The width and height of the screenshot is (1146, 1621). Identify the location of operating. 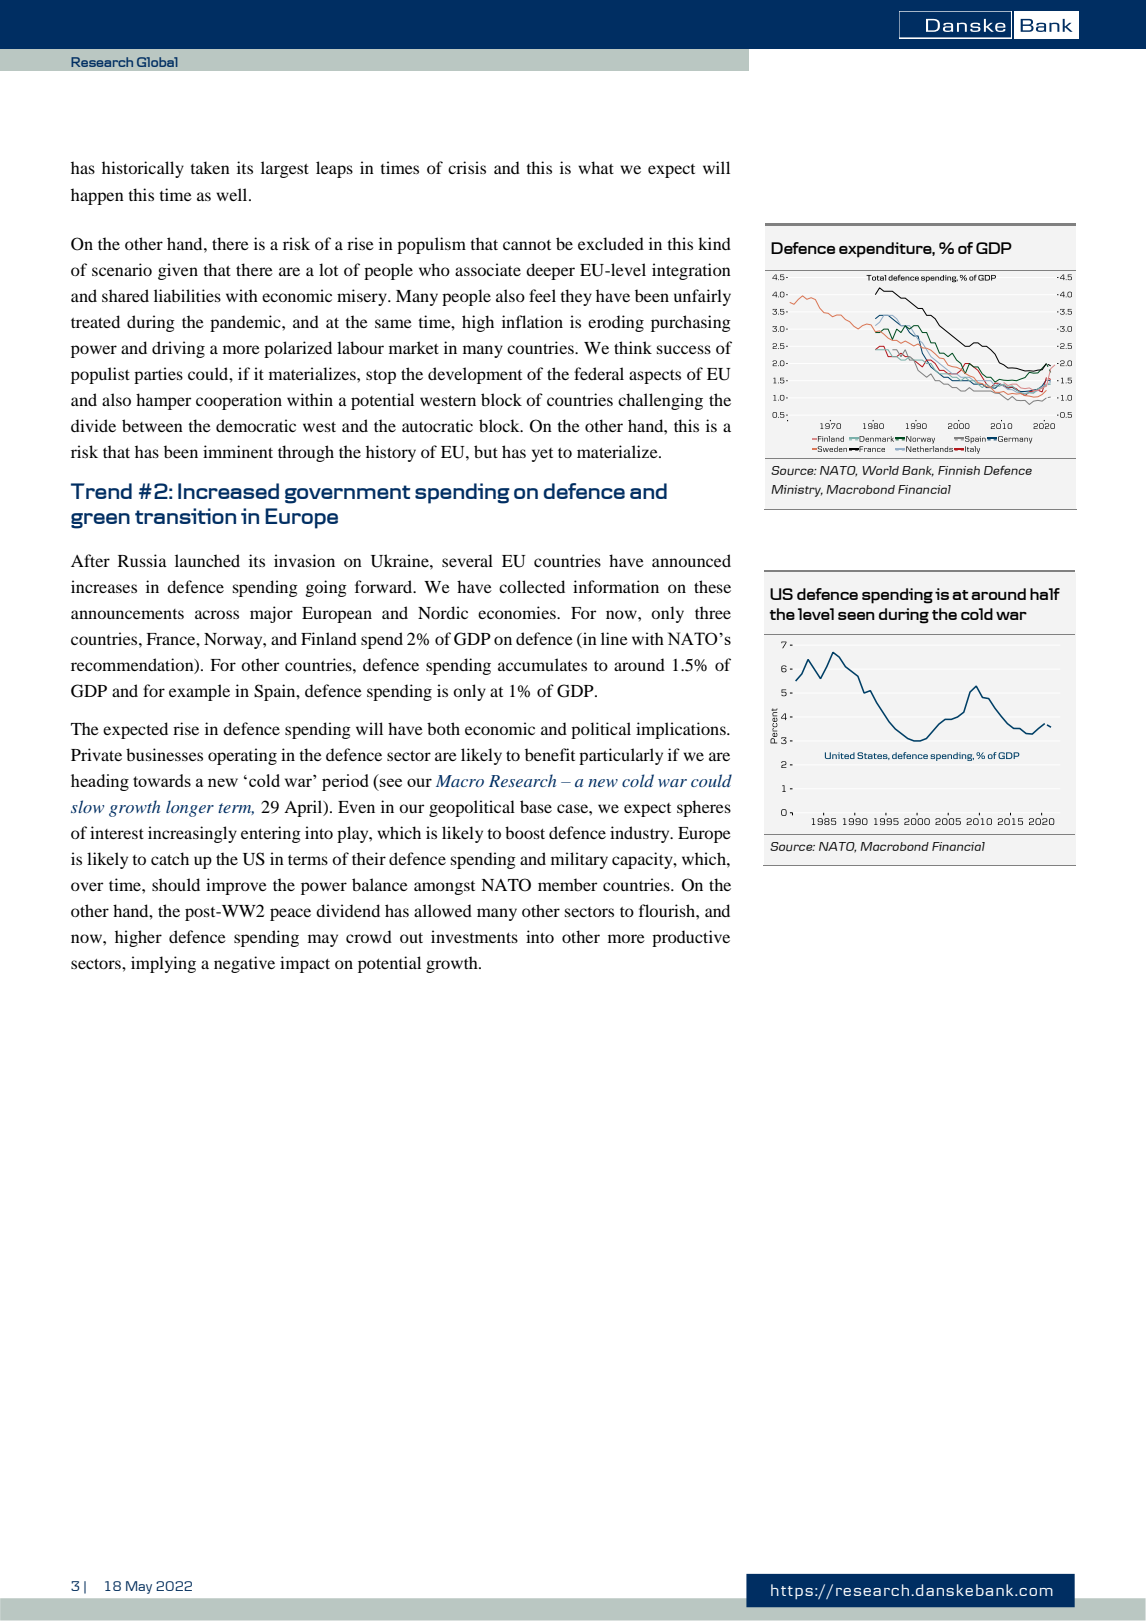
(242, 756).
